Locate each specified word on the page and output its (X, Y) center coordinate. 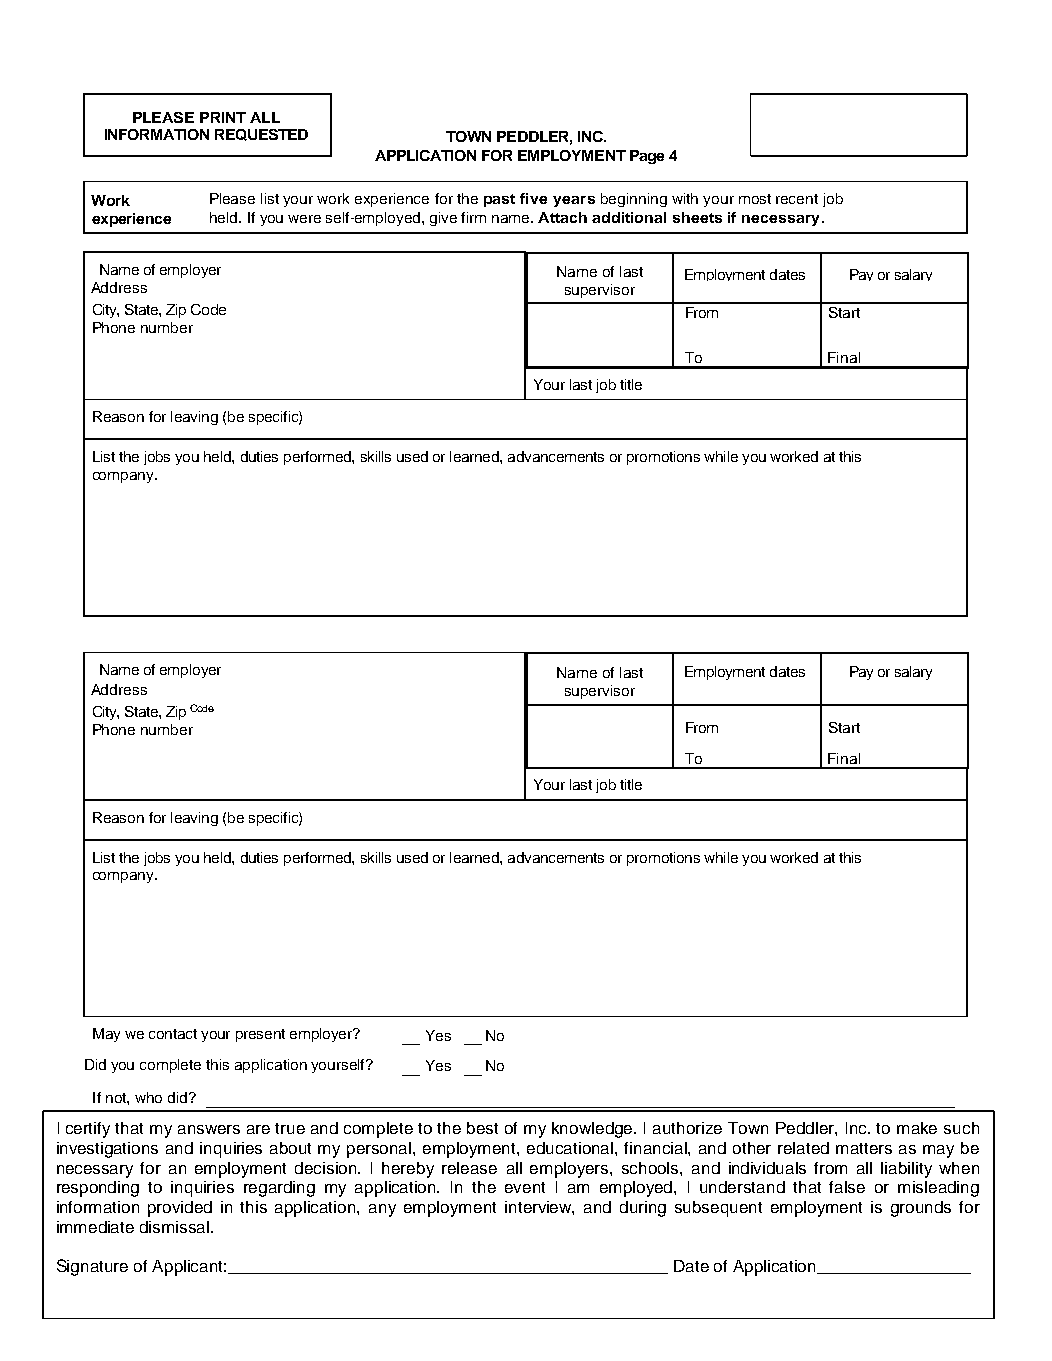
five (533, 198)
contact (173, 1034)
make (917, 1128)
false (847, 1187)
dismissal (176, 1227)
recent (797, 199)
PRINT (223, 117)
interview (539, 1208)
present (260, 1035)
